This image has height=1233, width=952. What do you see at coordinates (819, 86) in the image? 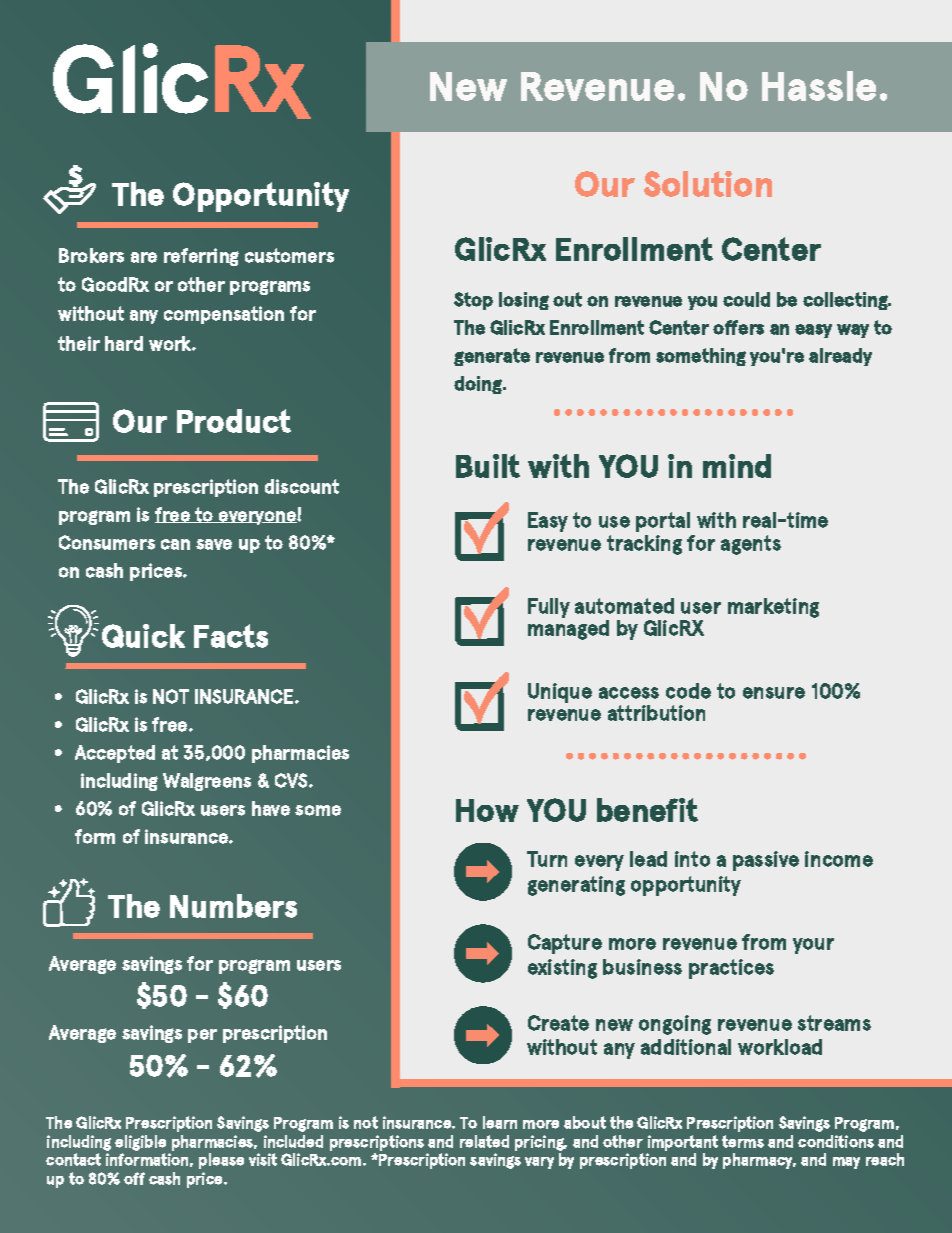
I see `Hassle` at bounding box center [819, 86].
